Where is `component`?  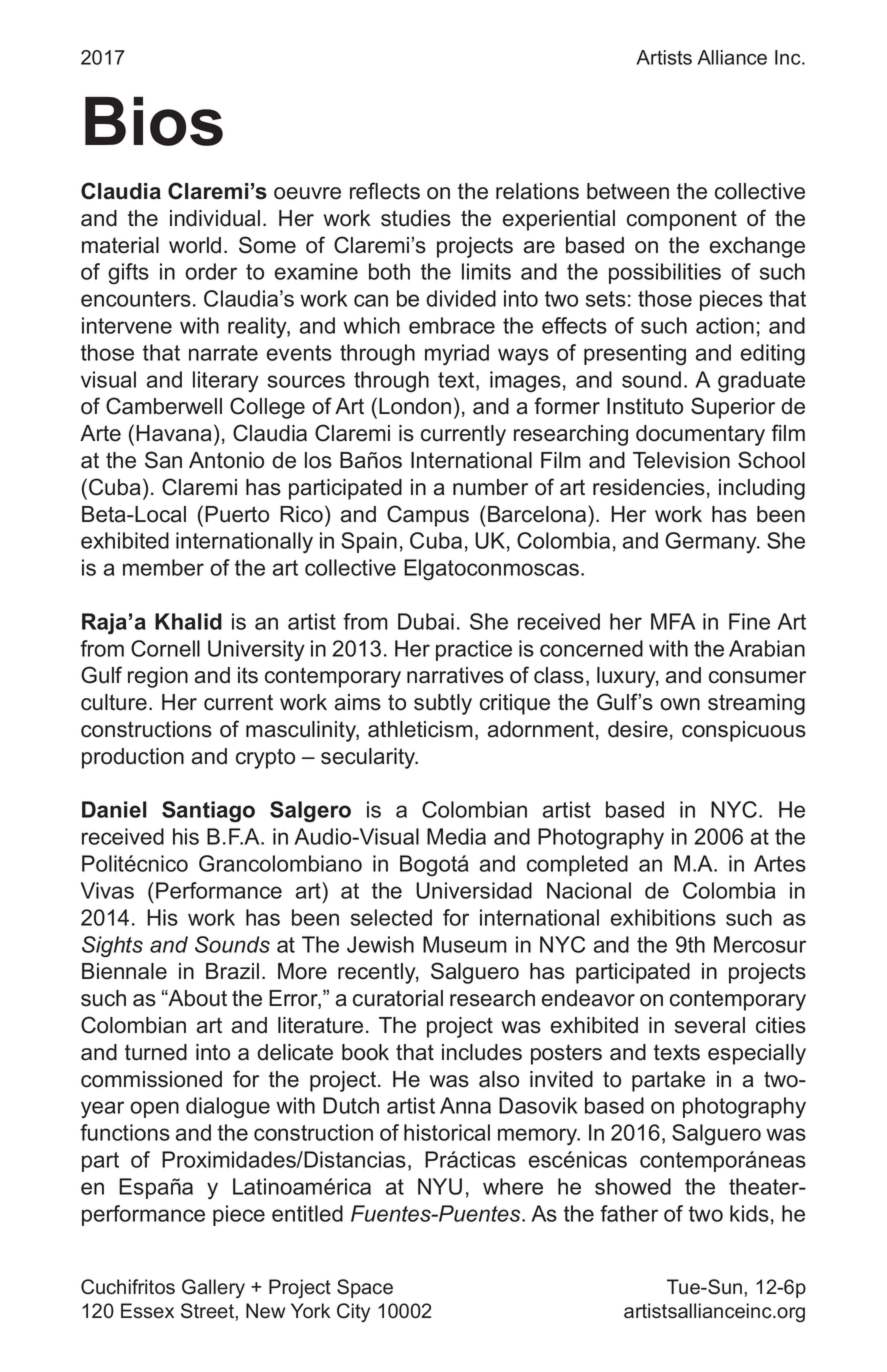
component is located at coordinates (682, 220).
